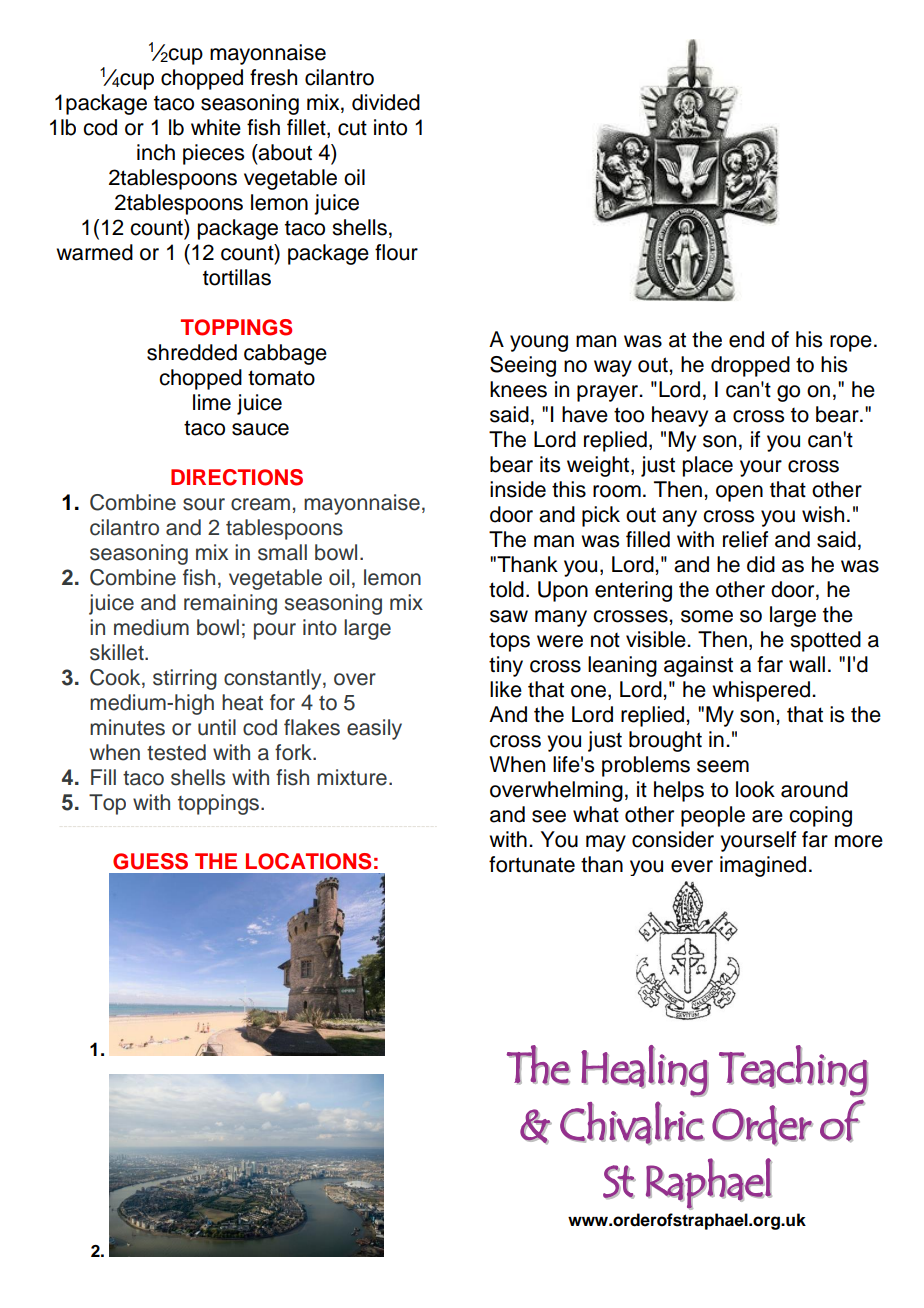 This page has height=1308, width=924. I want to click on cut, so click(352, 128).
